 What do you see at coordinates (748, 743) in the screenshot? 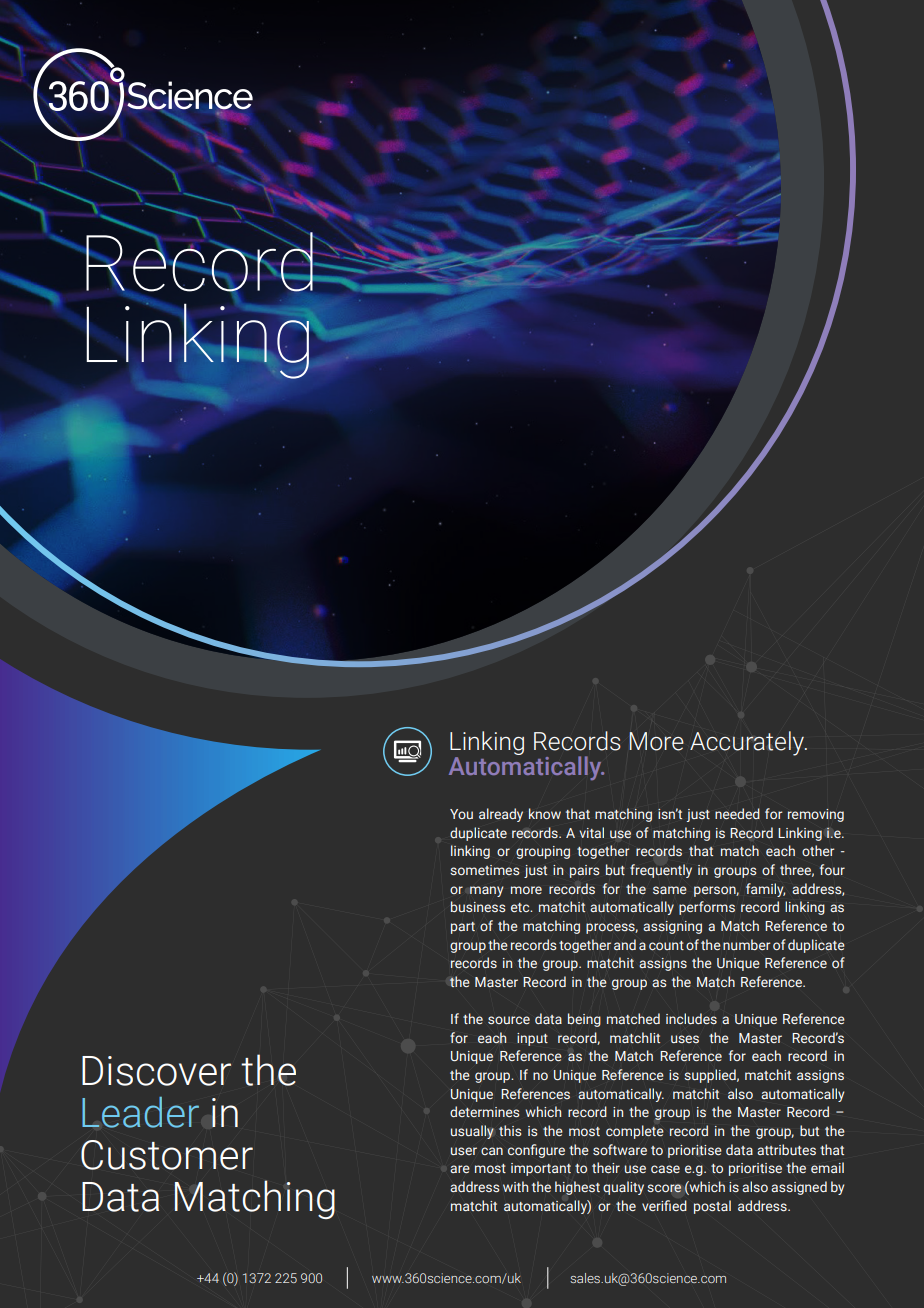
I see `Accurately` at bounding box center [748, 743].
